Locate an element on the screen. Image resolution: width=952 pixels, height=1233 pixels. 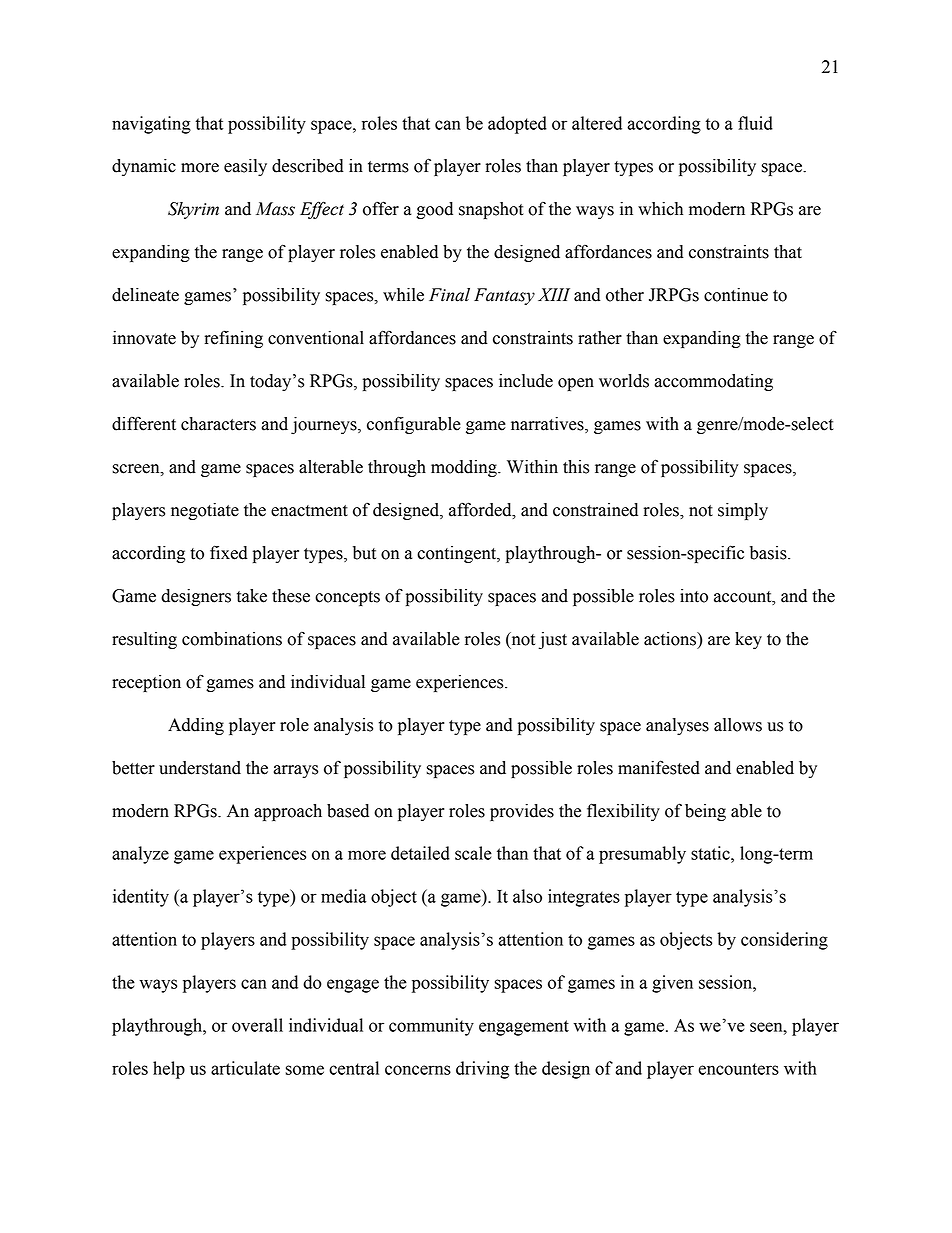
understand is located at coordinates (200, 768).
